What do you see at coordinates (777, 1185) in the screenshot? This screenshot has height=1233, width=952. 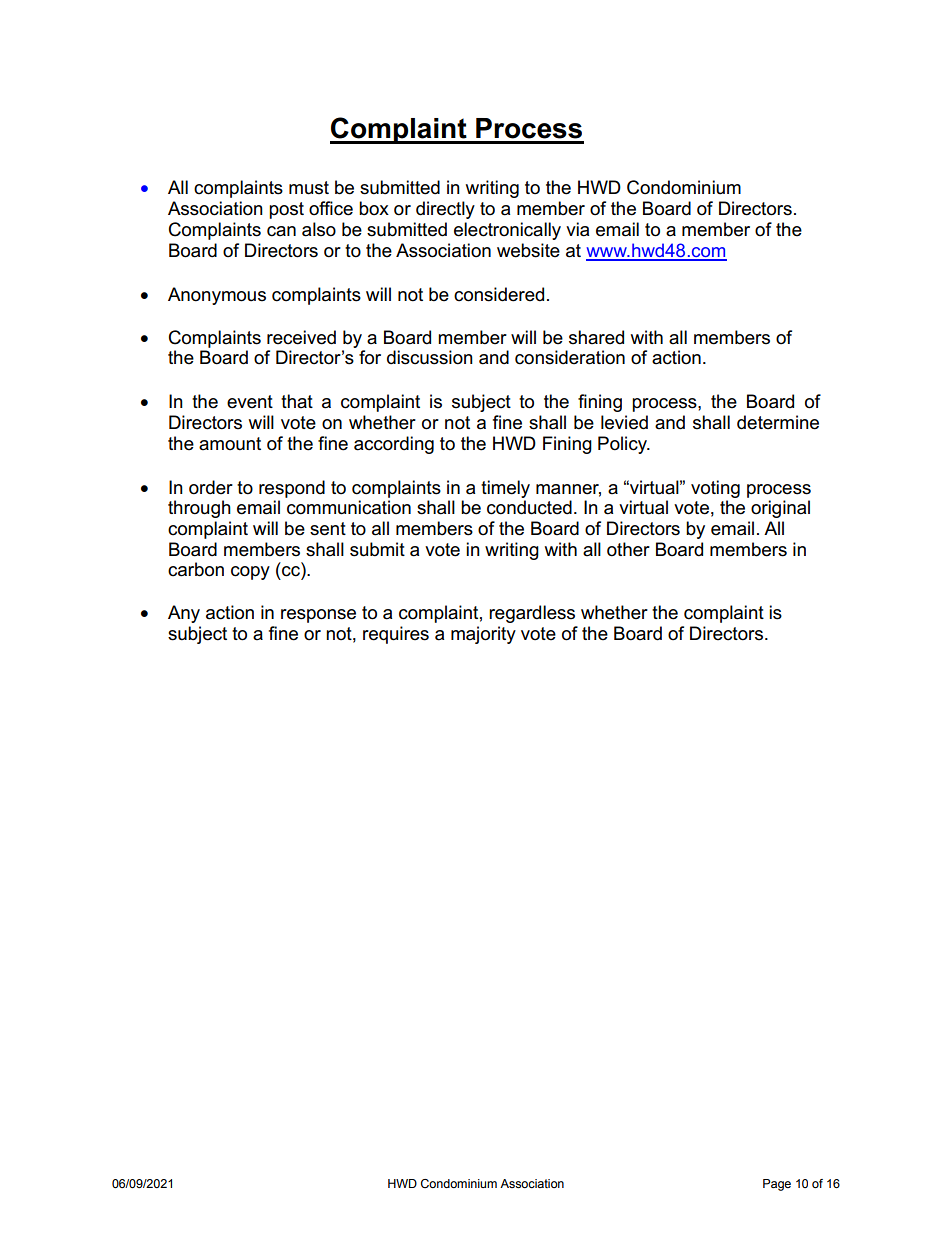 I see `Page` at bounding box center [777, 1185].
